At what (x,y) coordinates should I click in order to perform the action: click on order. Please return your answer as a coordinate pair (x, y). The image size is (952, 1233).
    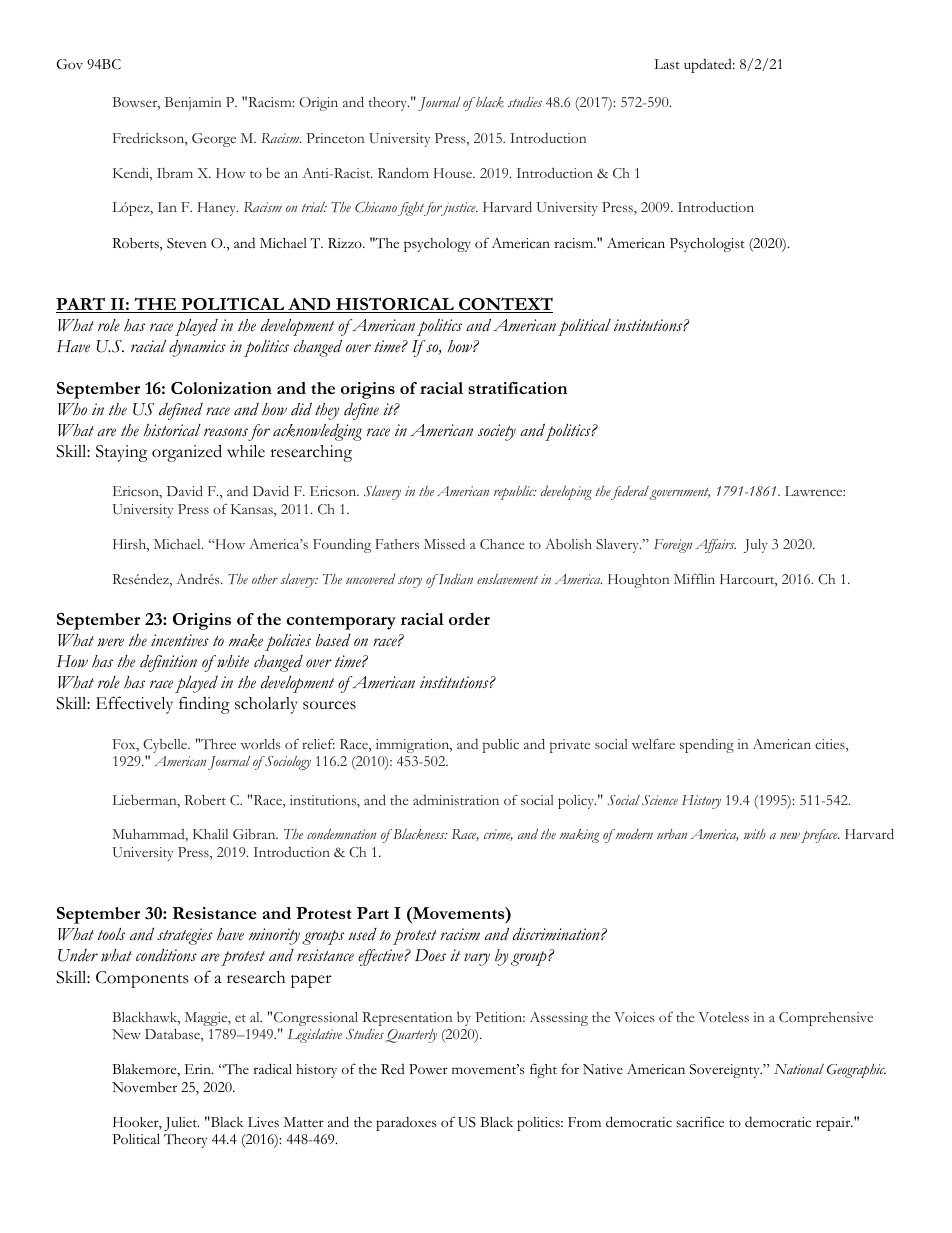
    Looking at the image, I should click on (469, 619).
